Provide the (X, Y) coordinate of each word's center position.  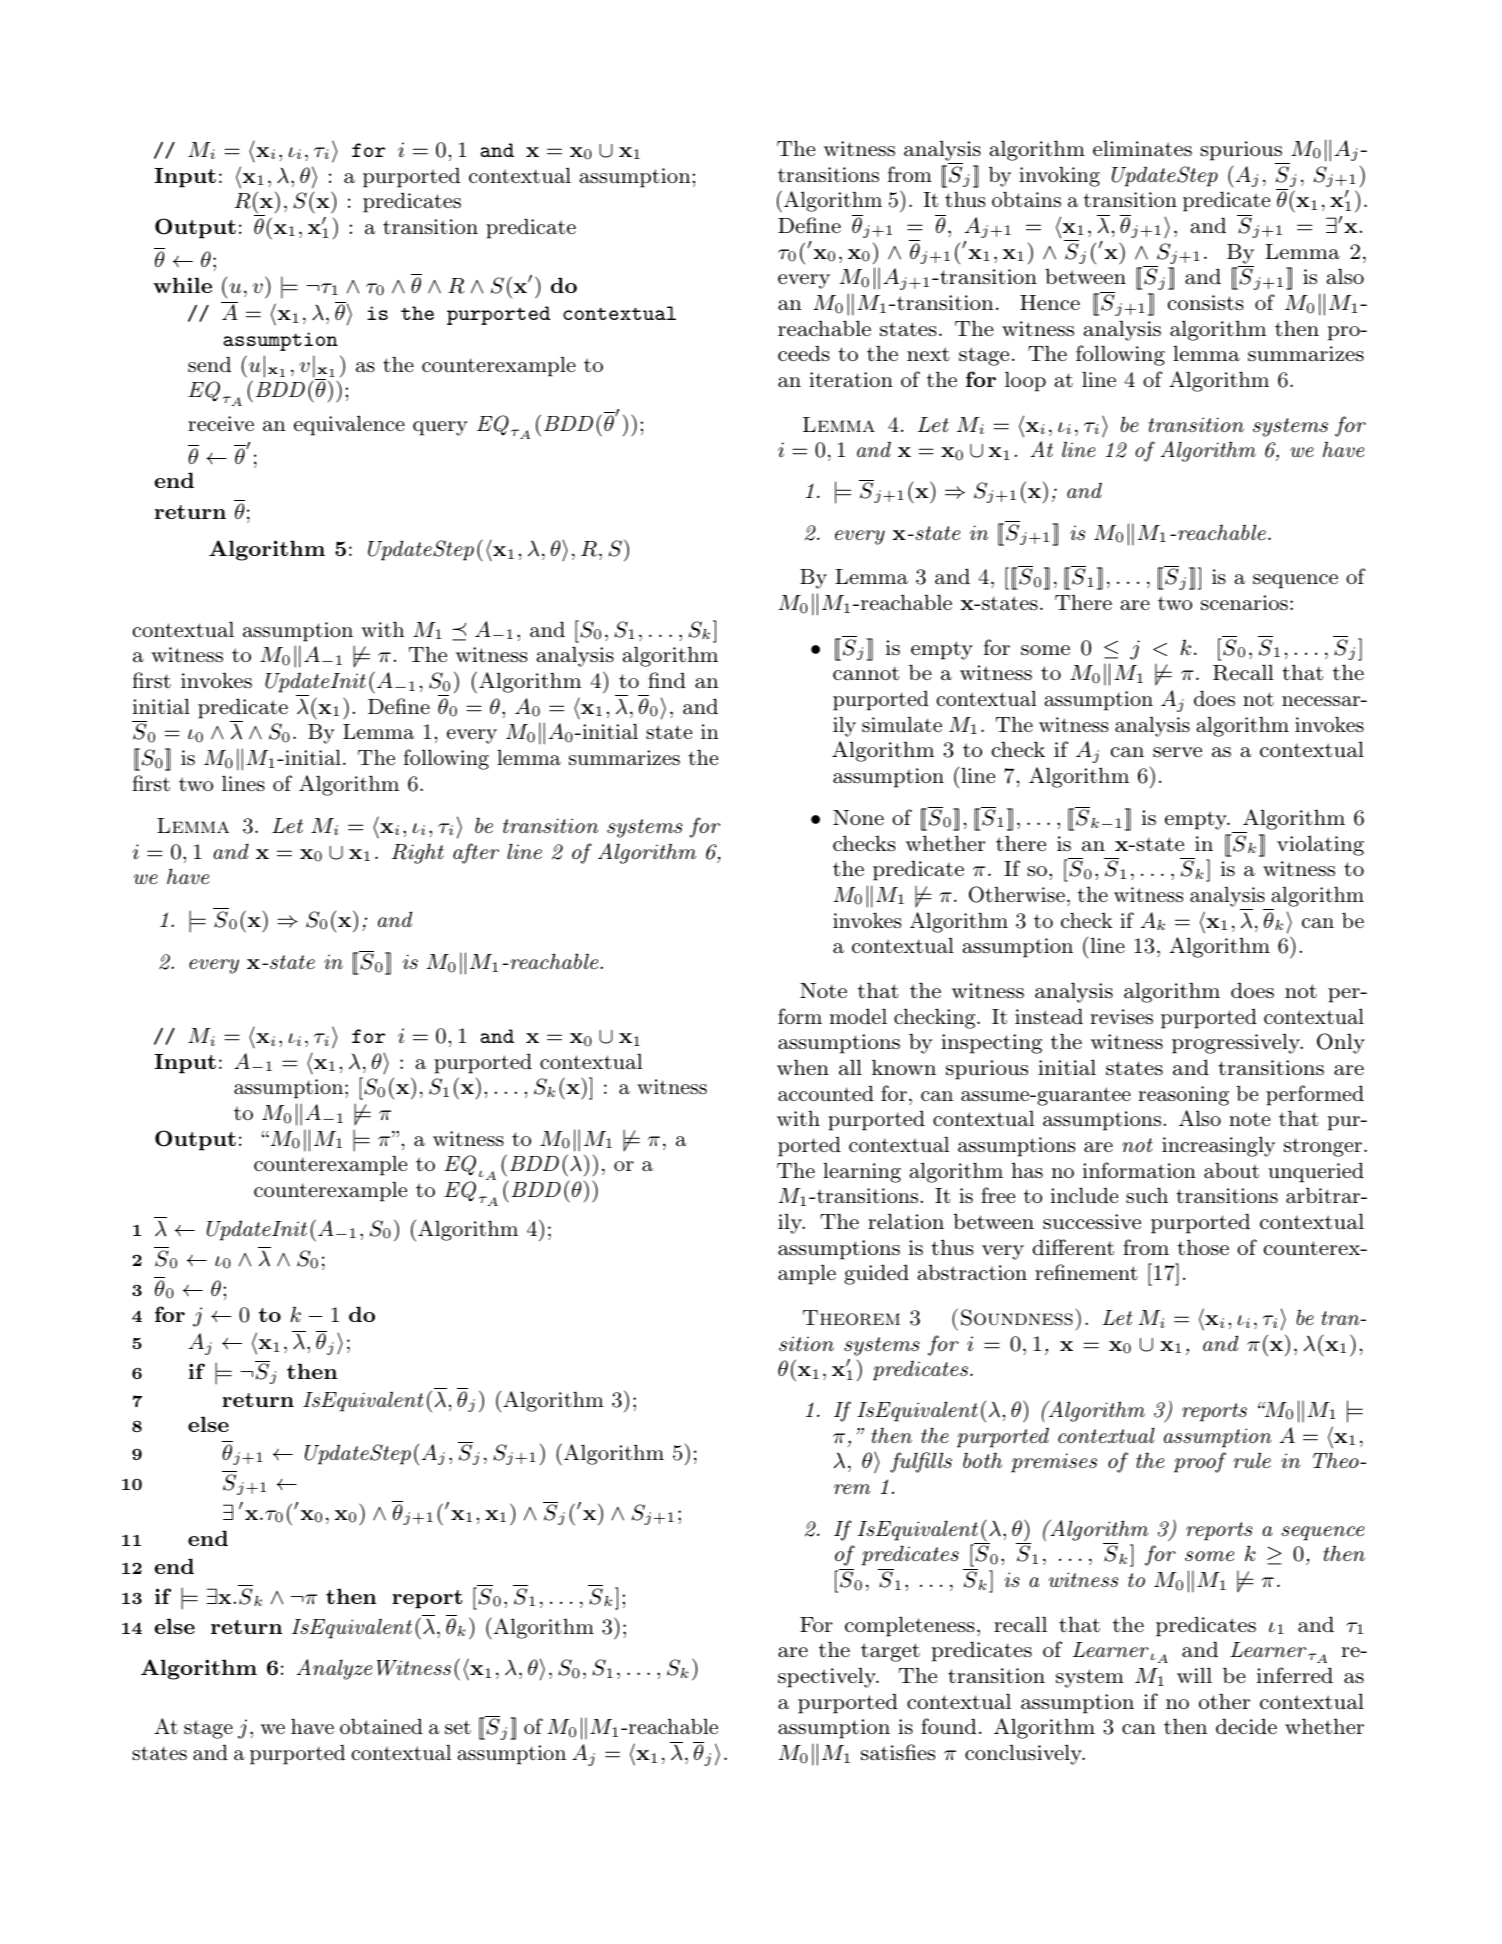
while (182, 285)
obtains (1026, 199)
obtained (381, 1726)
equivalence (349, 425)
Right (418, 853)
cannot (866, 673)
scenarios (1244, 603)
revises (1121, 1017)
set (458, 1727)
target (890, 1652)
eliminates (1142, 148)
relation (906, 1221)
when (803, 1067)
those (1203, 1247)
